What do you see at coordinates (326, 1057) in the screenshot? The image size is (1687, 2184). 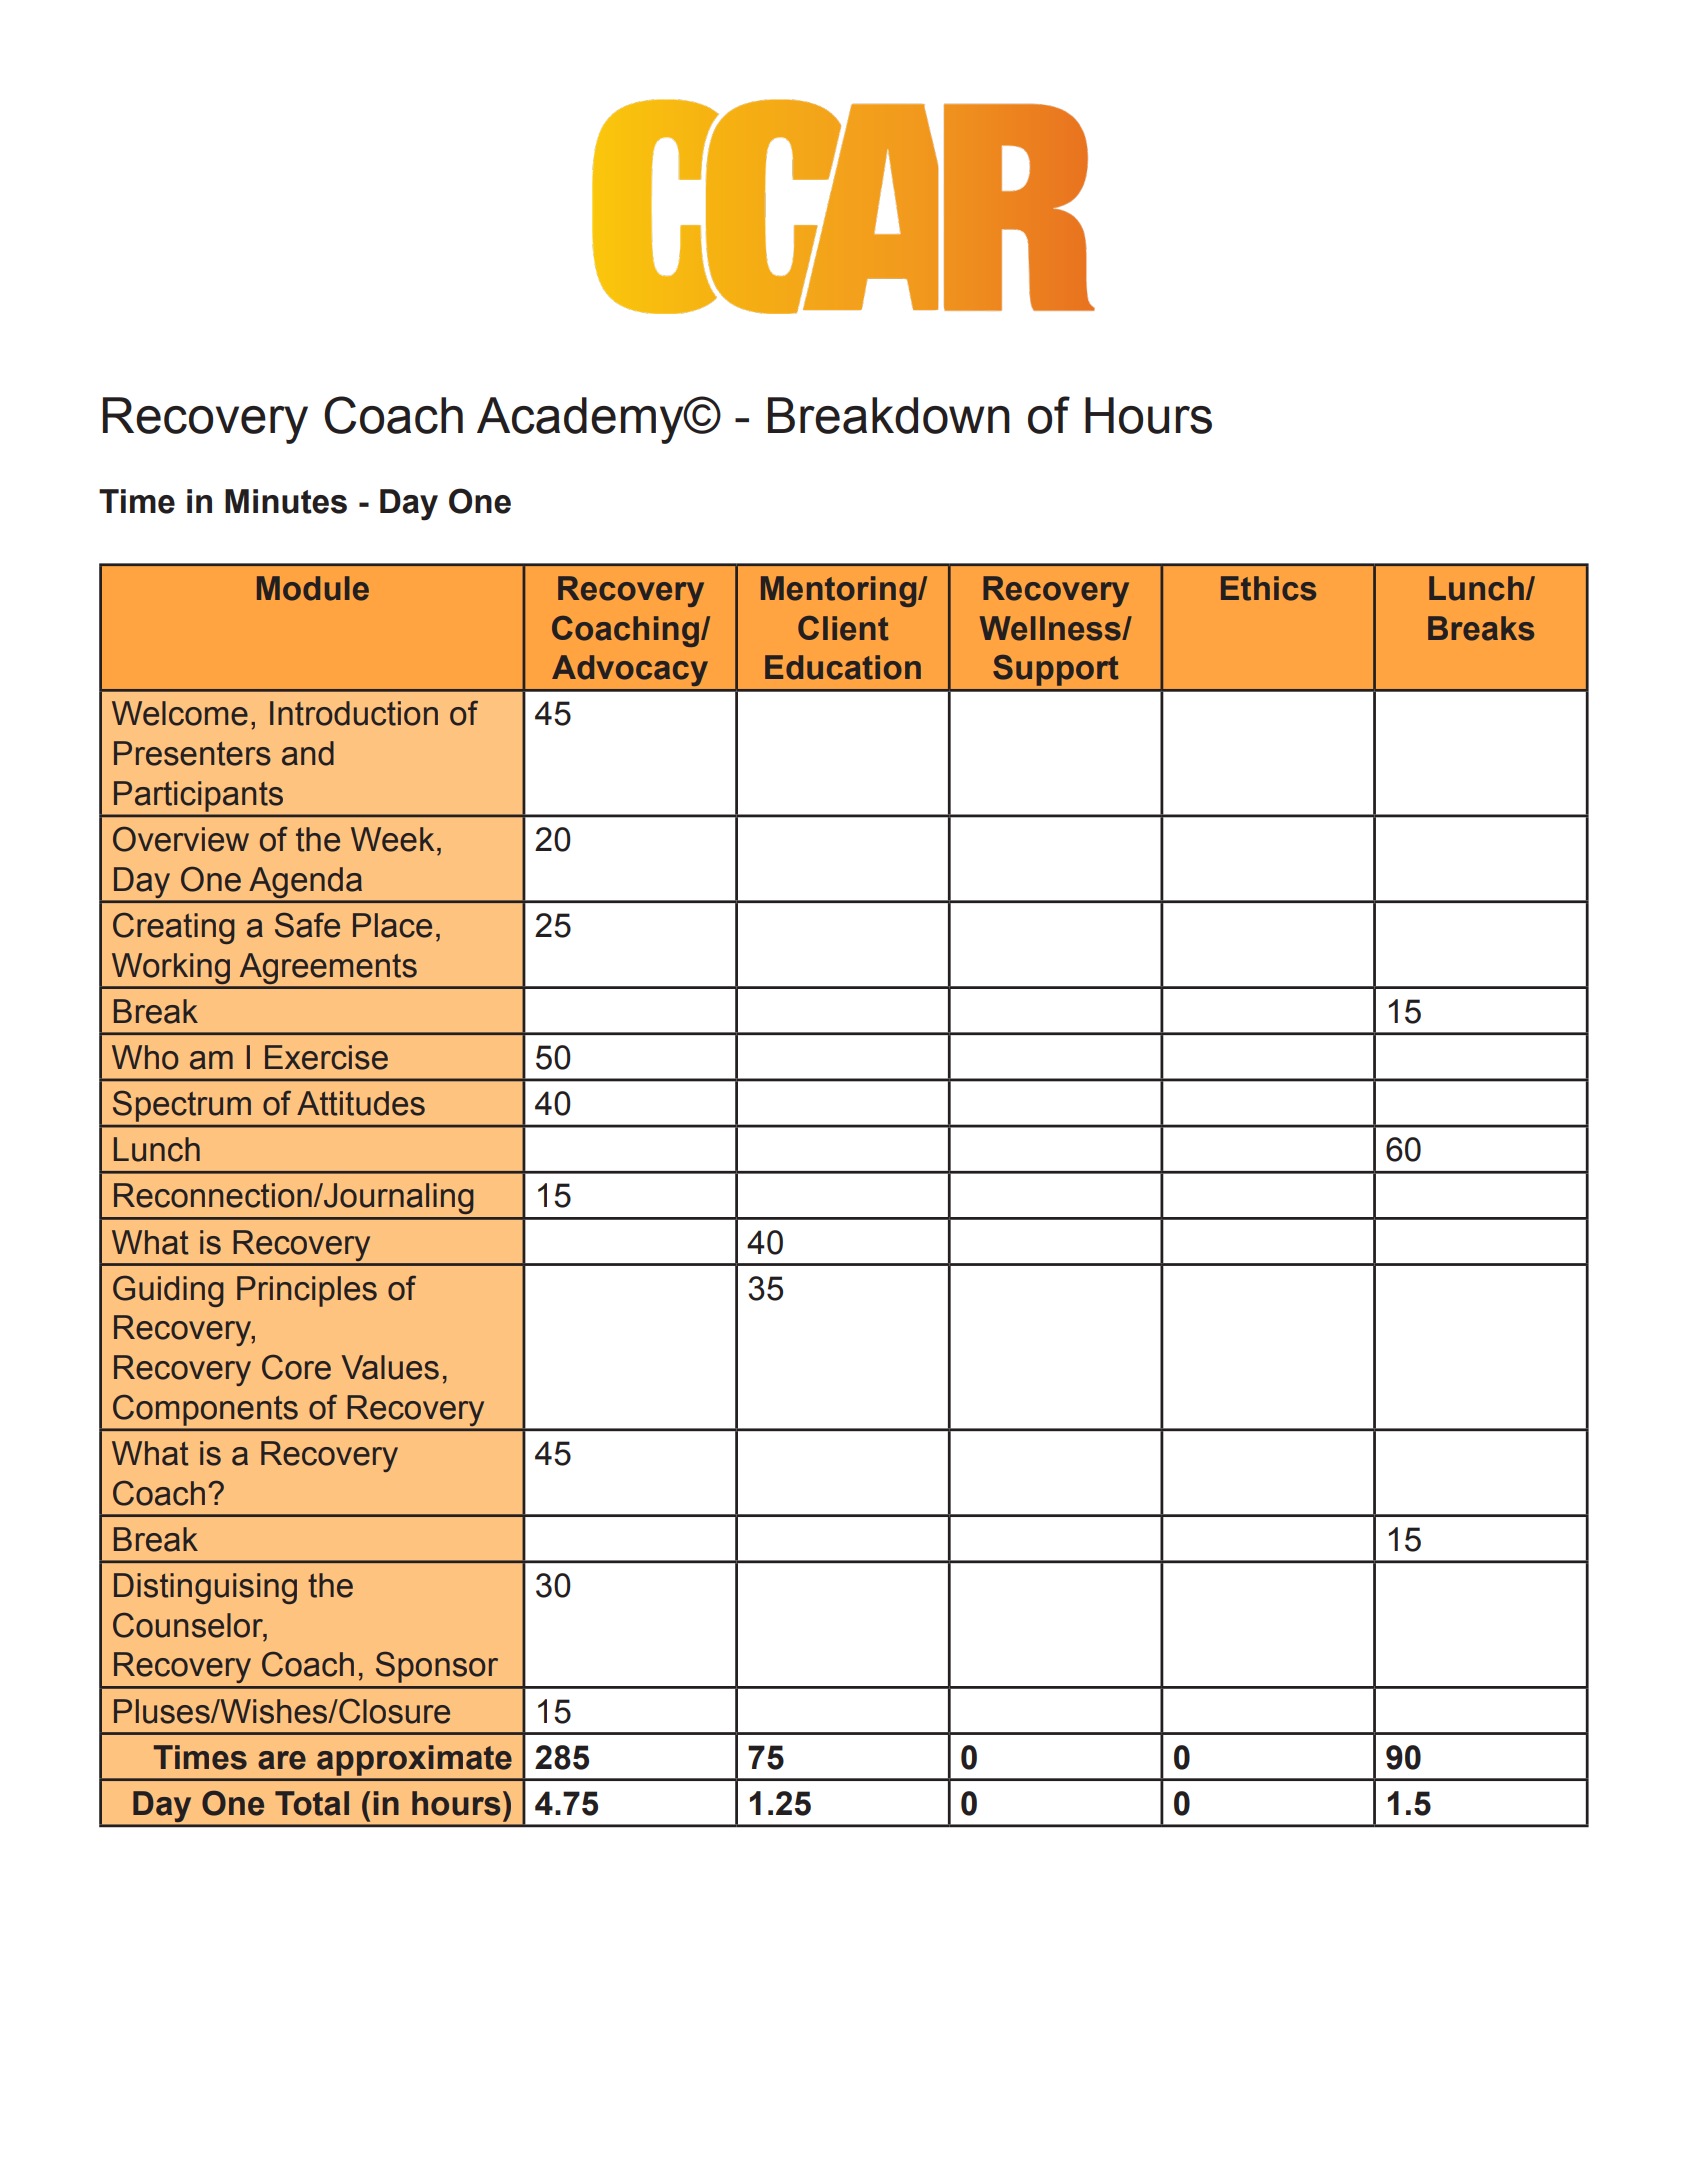 I see `Exercise` at bounding box center [326, 1057].
